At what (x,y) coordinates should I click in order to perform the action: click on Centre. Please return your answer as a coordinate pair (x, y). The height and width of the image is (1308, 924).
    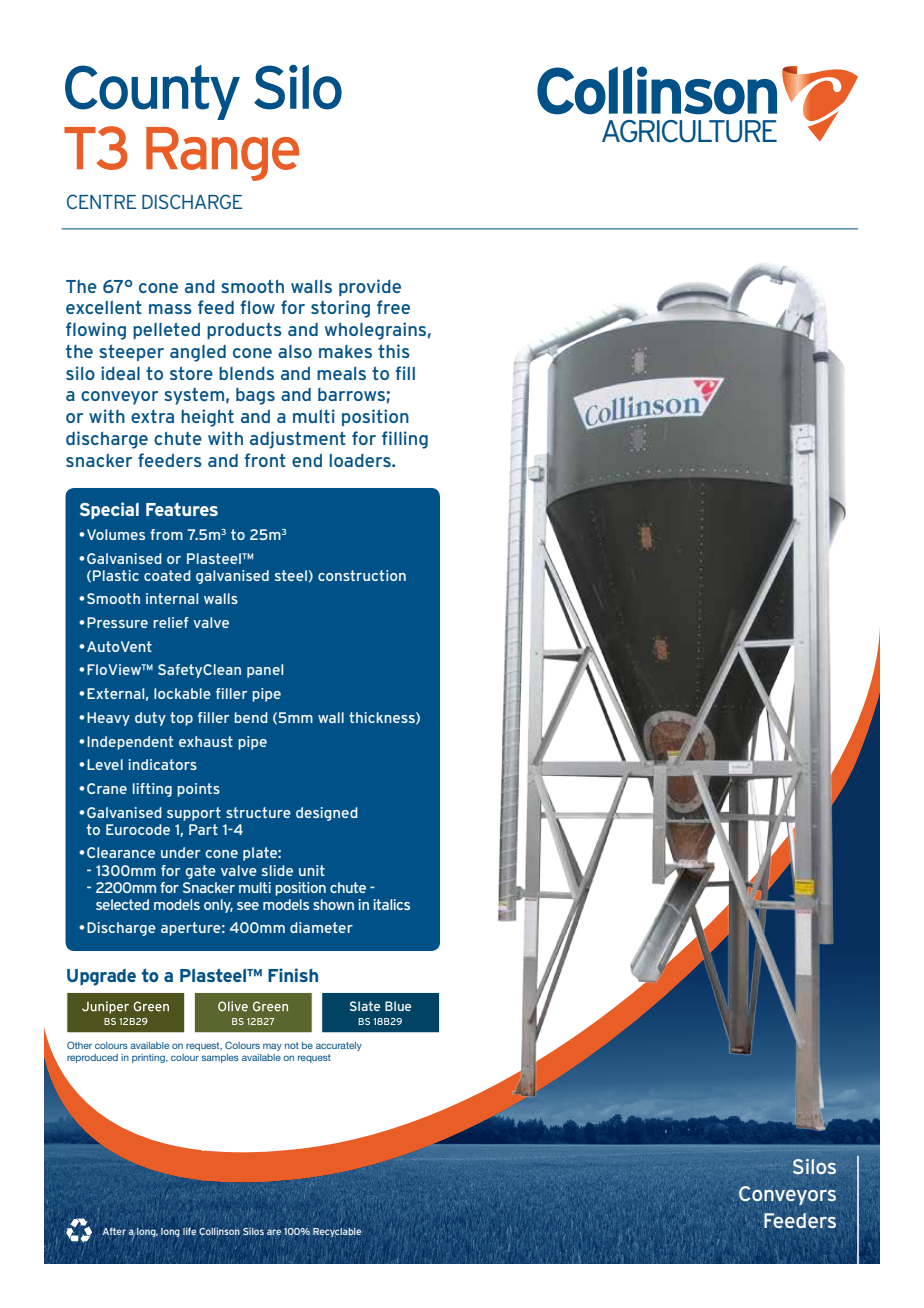
    Looking at the image, I should click on (101, 201).
